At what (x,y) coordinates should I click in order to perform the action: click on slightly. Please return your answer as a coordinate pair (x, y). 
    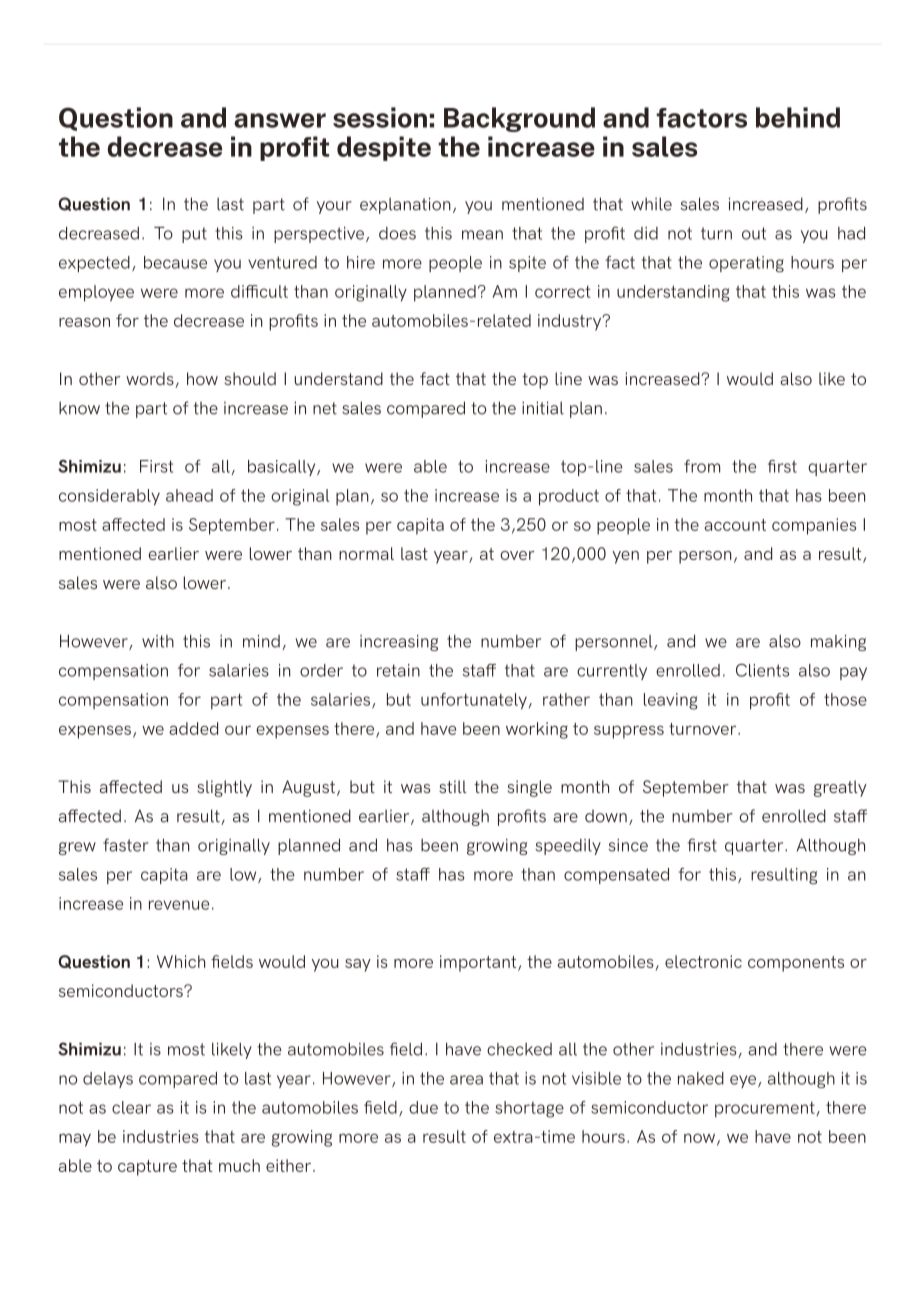
    Looking at the image, I should click on (224, 788).
